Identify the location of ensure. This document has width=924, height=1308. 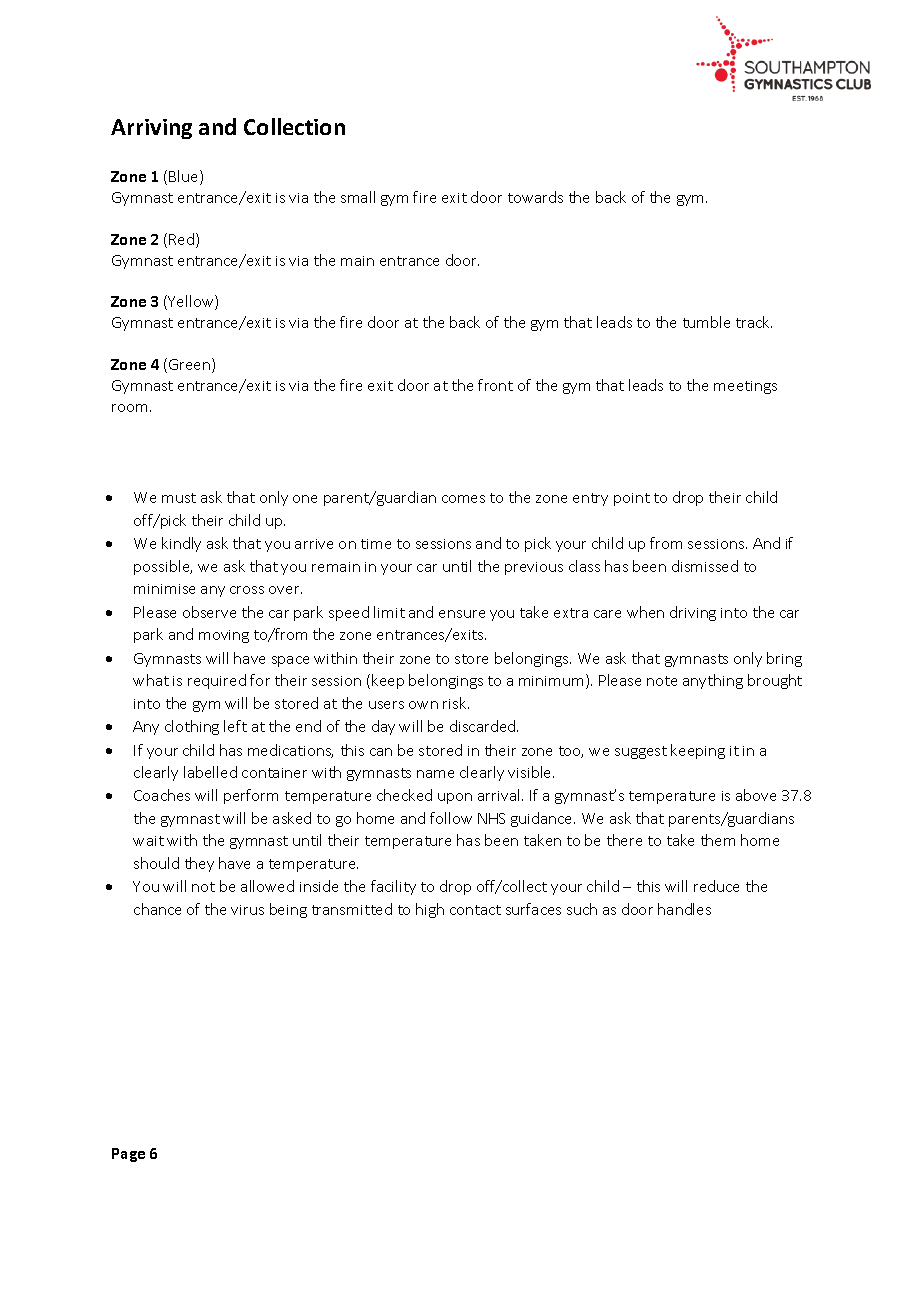
(462, 614).
